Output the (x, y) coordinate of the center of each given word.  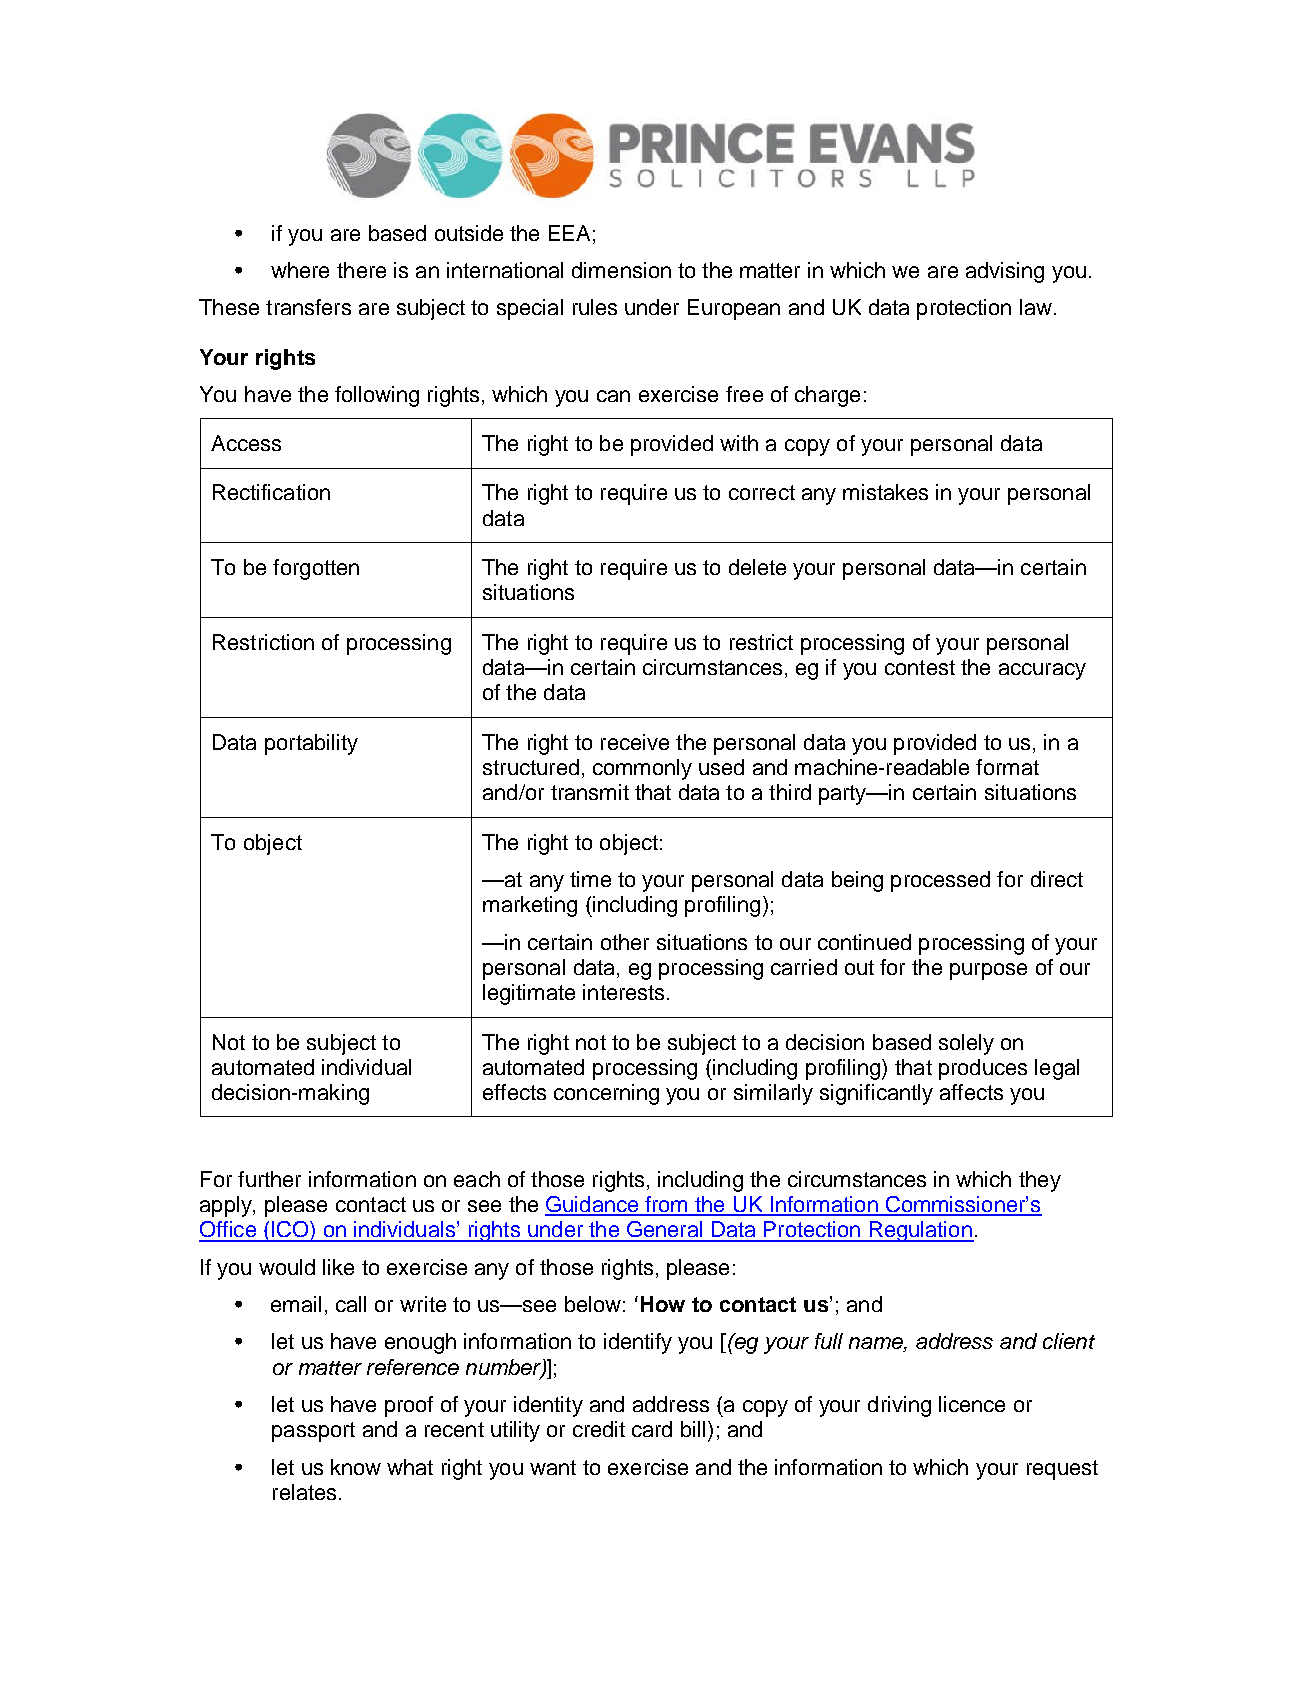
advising (1005, 272)
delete (757, 567)
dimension (621, 270)
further (269, 1179)
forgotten (316, 569)
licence (972, 1404)
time (590, 879)
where (300, 270)
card (652, 1429)
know (356, 1467)
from (666, 1205)
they (1040, 1181)
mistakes (885, 492)
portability (311, 744)
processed (940, 881)
